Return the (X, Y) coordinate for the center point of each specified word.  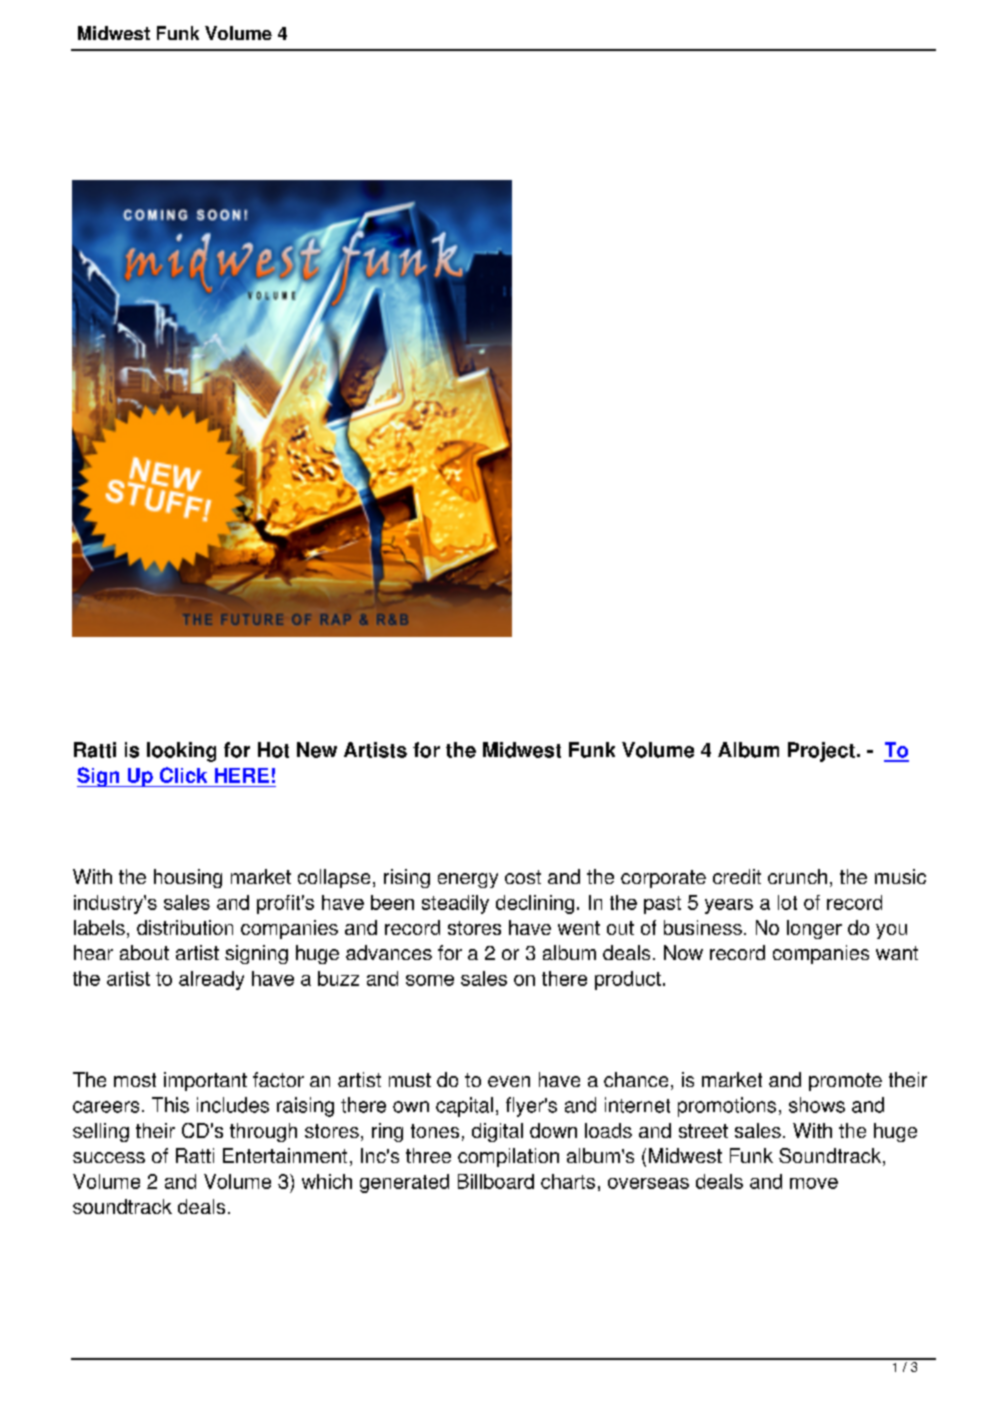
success (109, 1157)
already (211, 980)
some (430, 980)
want (897, 953)
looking (181, 752)
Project (821, 752)
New (317, 750)
